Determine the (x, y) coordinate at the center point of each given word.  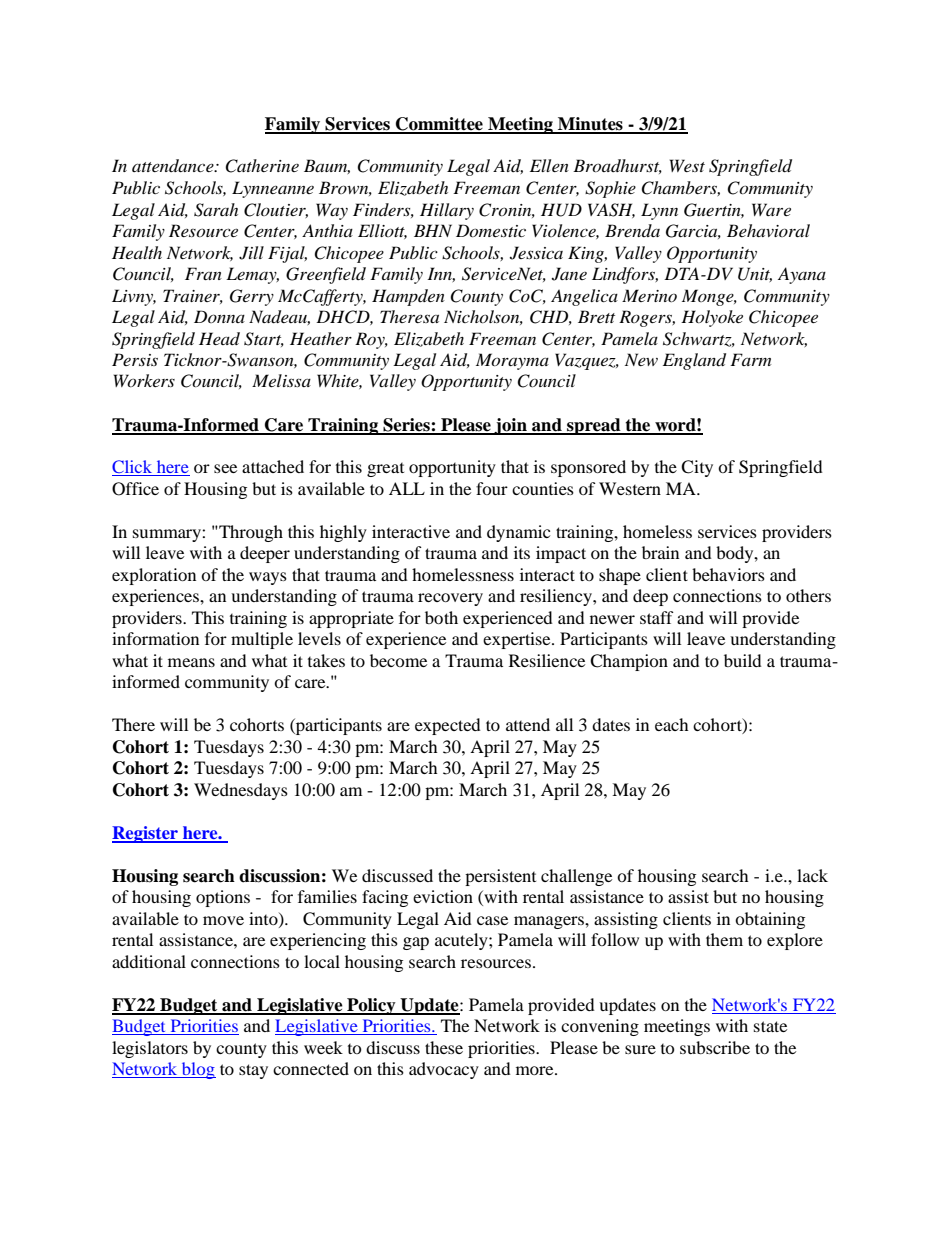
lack (812, 875)
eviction (443, 896)
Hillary (447, 211)
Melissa (281, 380)
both (441, 617)
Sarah (216, 210)
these (444, 1047)
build (743, 660)
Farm (750, 359)
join (510, 426)
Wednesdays (241, 791)
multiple (262, 640)
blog (198, 1070)
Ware (771, 209)
